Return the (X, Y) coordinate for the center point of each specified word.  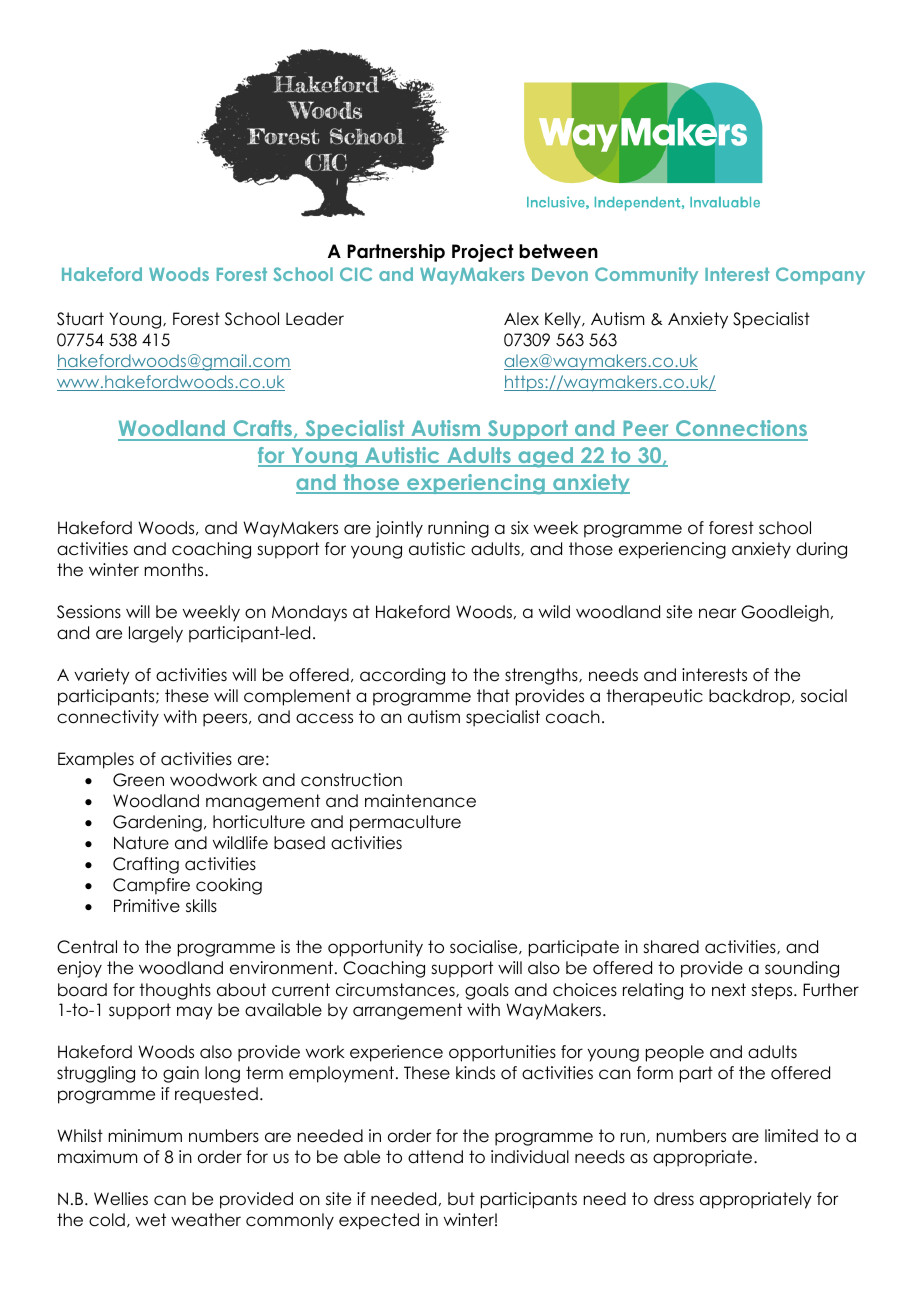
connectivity (108, 718)
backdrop (751, 697)
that (493, 695)
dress (674, 1199)
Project (483, 253)
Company (820, 276)
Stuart (80, 319)
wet (151, 1220)
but (461, 1199)
